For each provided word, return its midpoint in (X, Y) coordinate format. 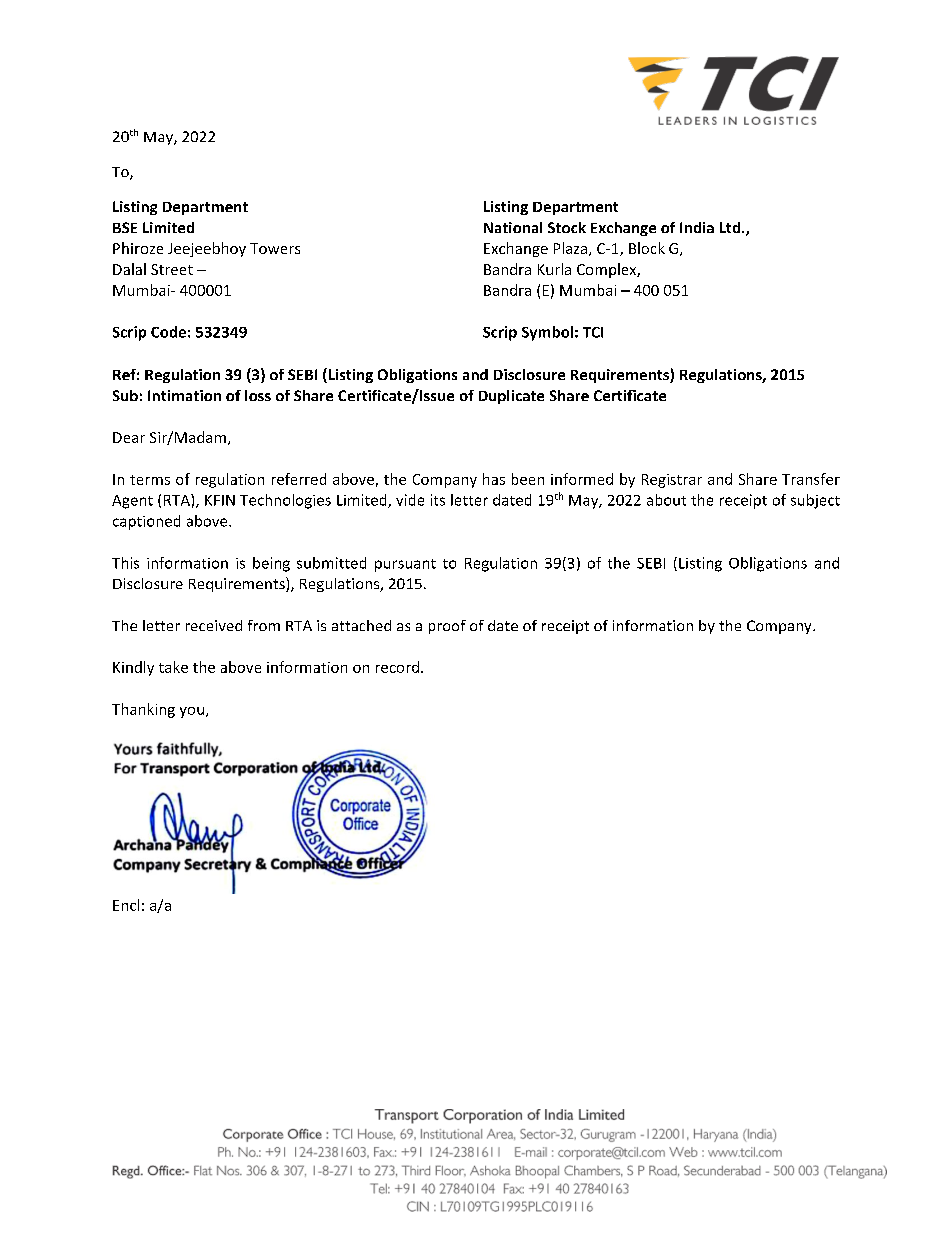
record (397, 667)
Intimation (184, 395)
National (513, 227)
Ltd (731, 227)
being (271, 564)
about (666, 500)
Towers (275, 248)
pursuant (405, 565)
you (192, 712)
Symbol (547, 333)
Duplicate (511, 397)
